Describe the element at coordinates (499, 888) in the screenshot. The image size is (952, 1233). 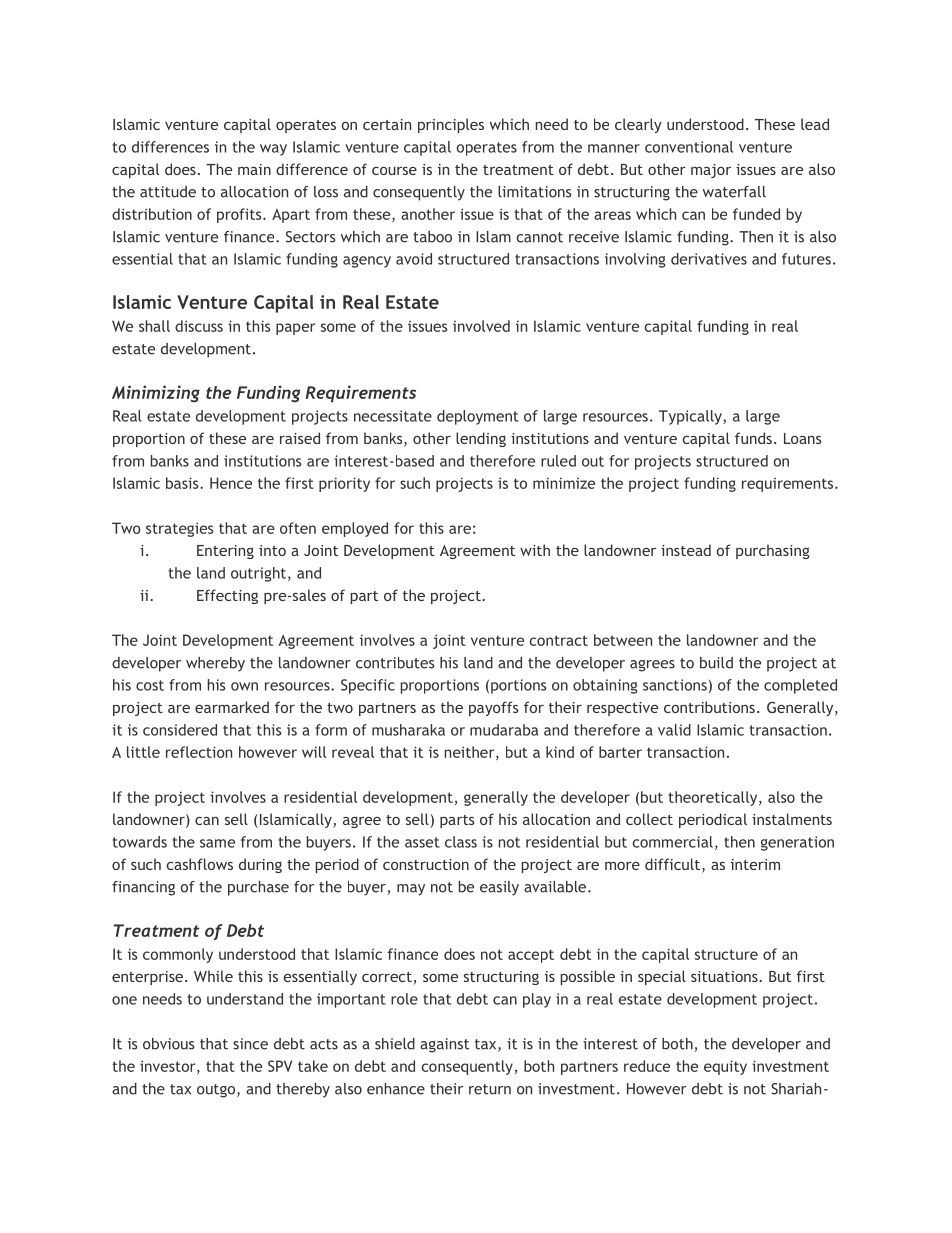
I see `easily` at that location.
